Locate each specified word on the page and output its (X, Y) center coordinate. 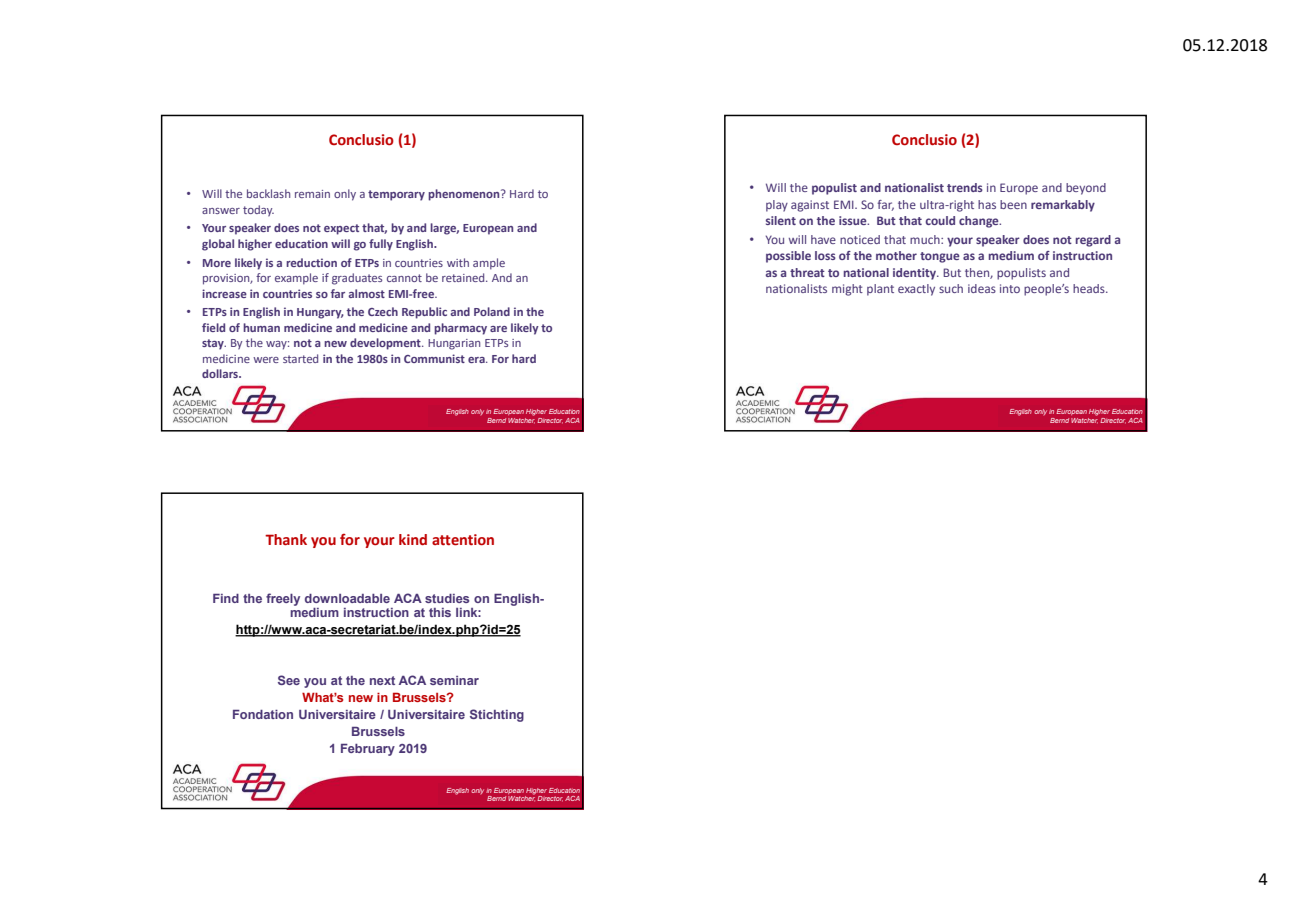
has (987, 204)
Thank (286, 539)
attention (463, 540)
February (368, 750)
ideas (982, 288)
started (300, 358)
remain (312, 194)
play (777, 206)
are (498, 329)
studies (447, 598)
